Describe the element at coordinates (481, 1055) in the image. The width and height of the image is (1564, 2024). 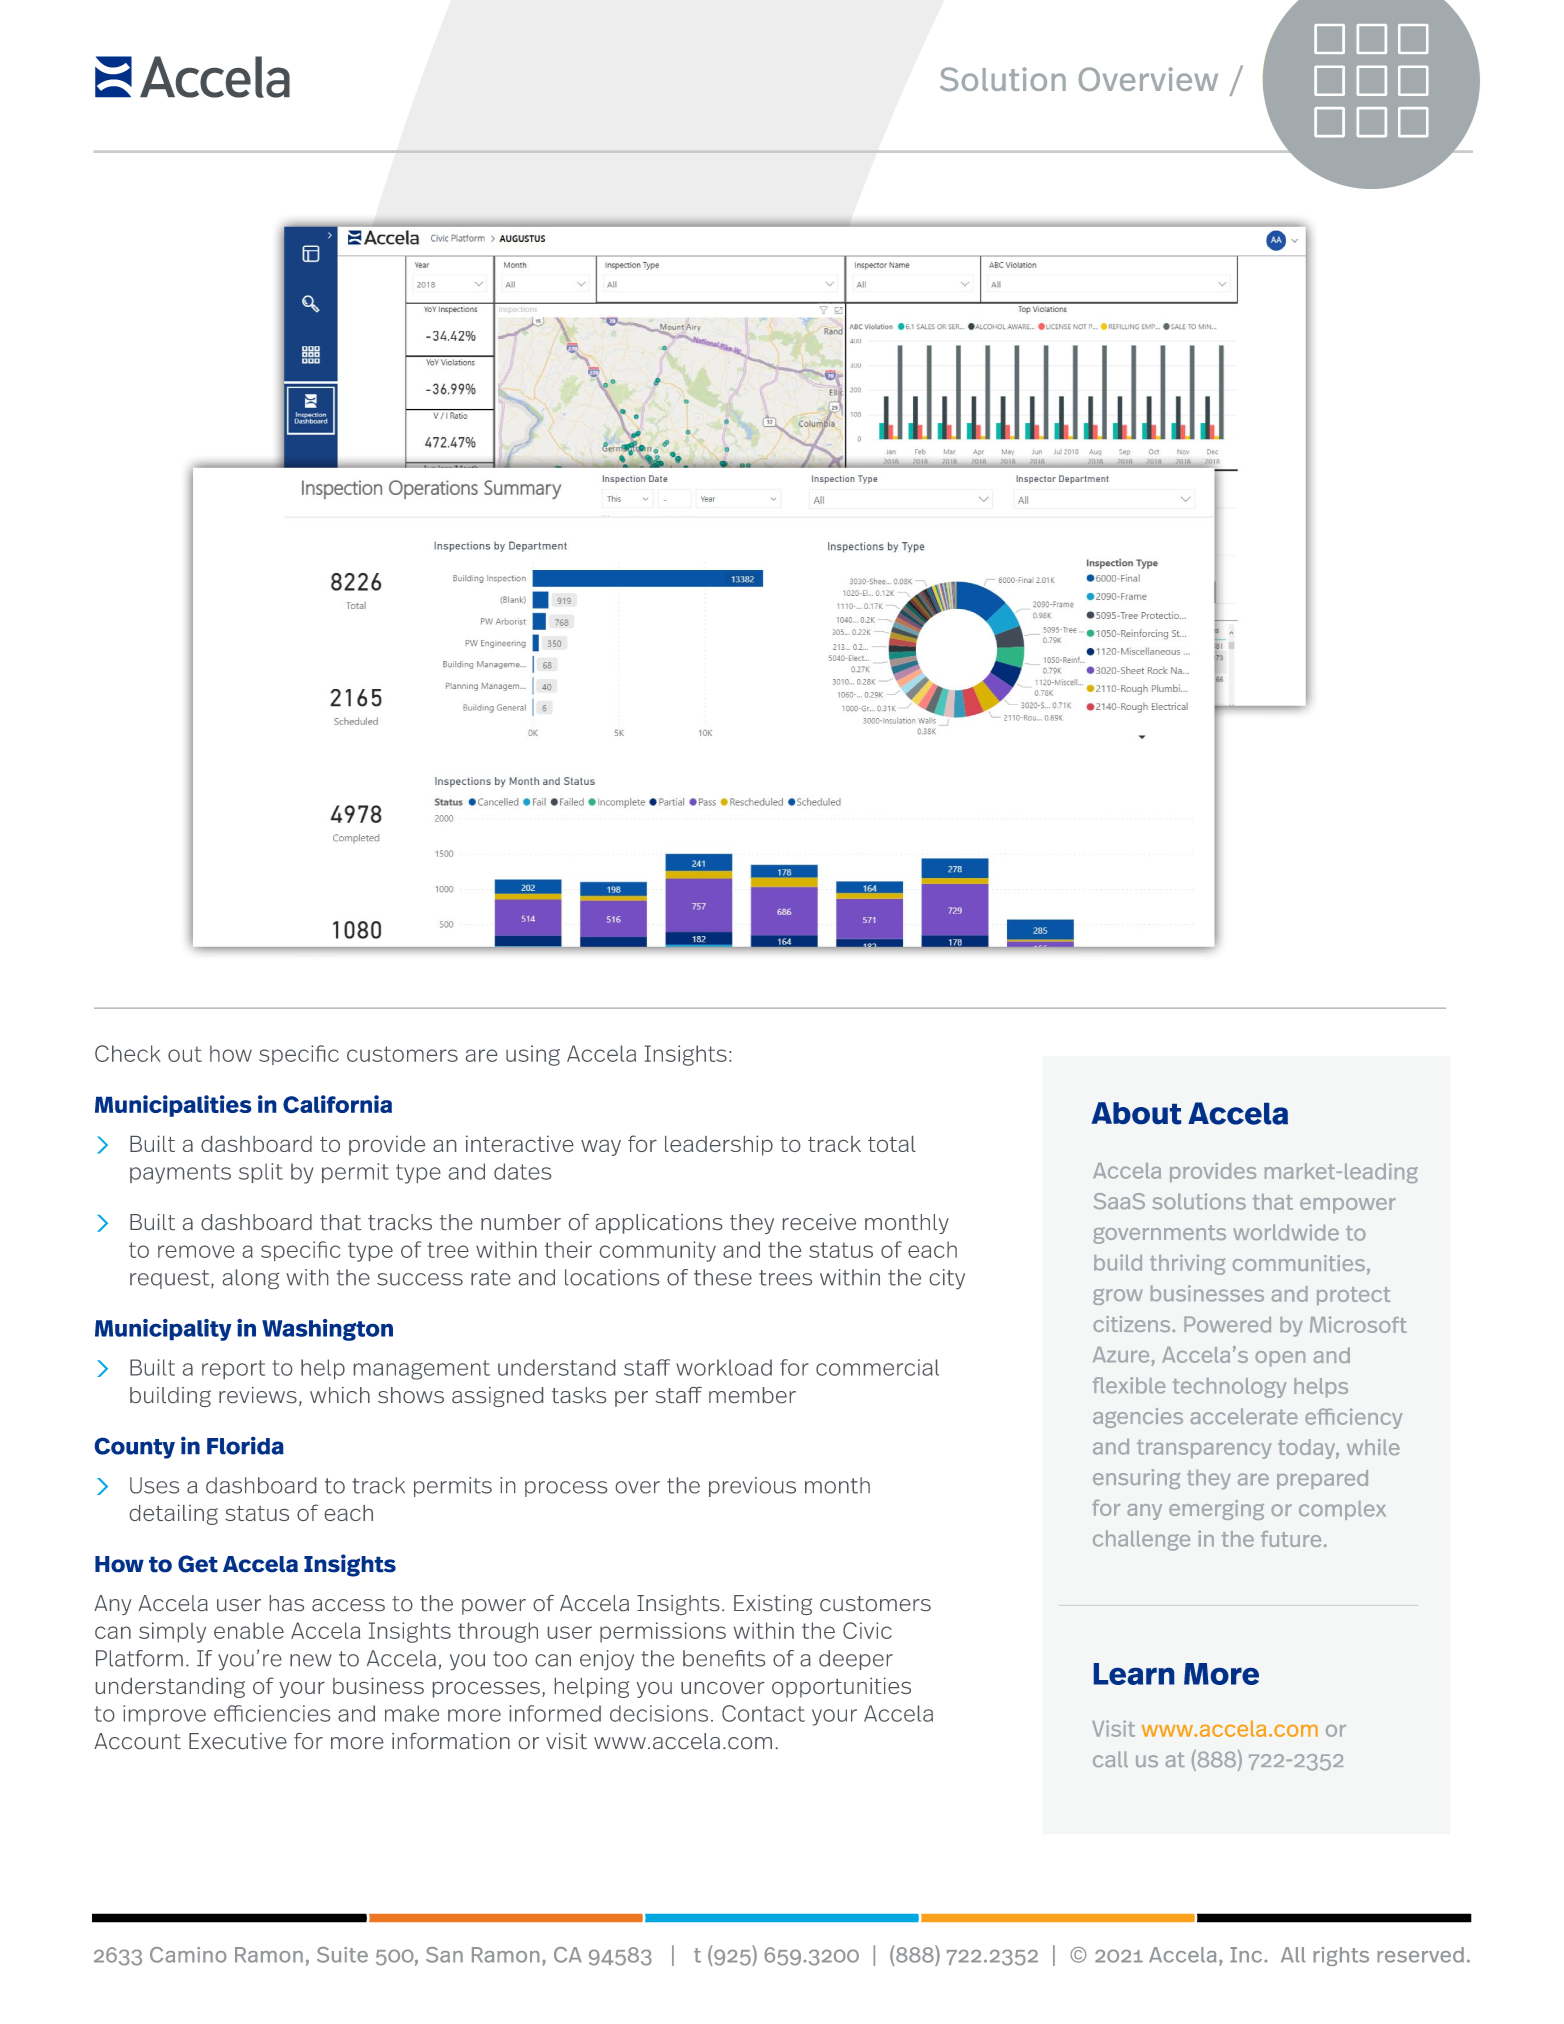
I see `are` at that location.
